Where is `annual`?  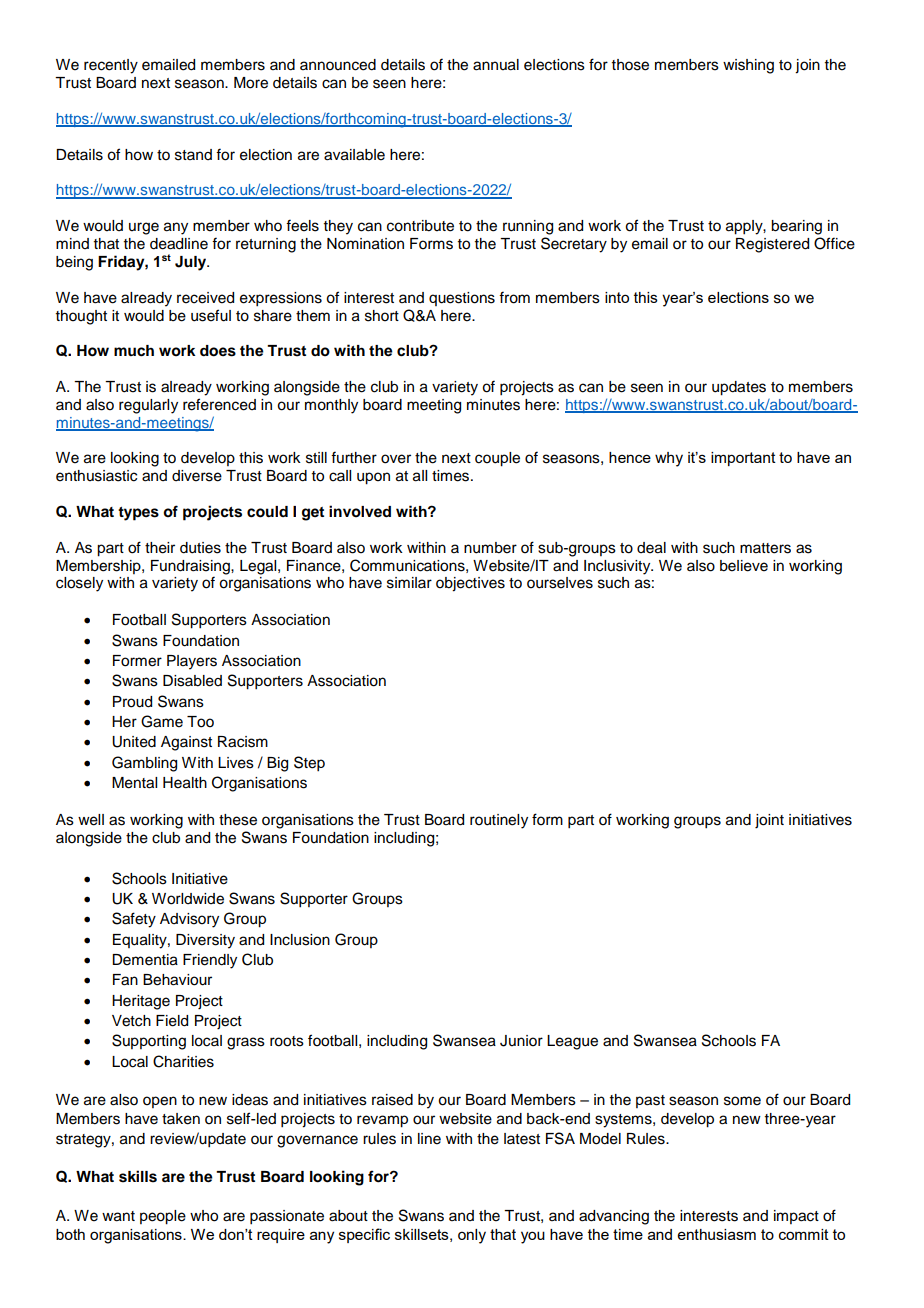 annual is located at coordinates (496, 65).
